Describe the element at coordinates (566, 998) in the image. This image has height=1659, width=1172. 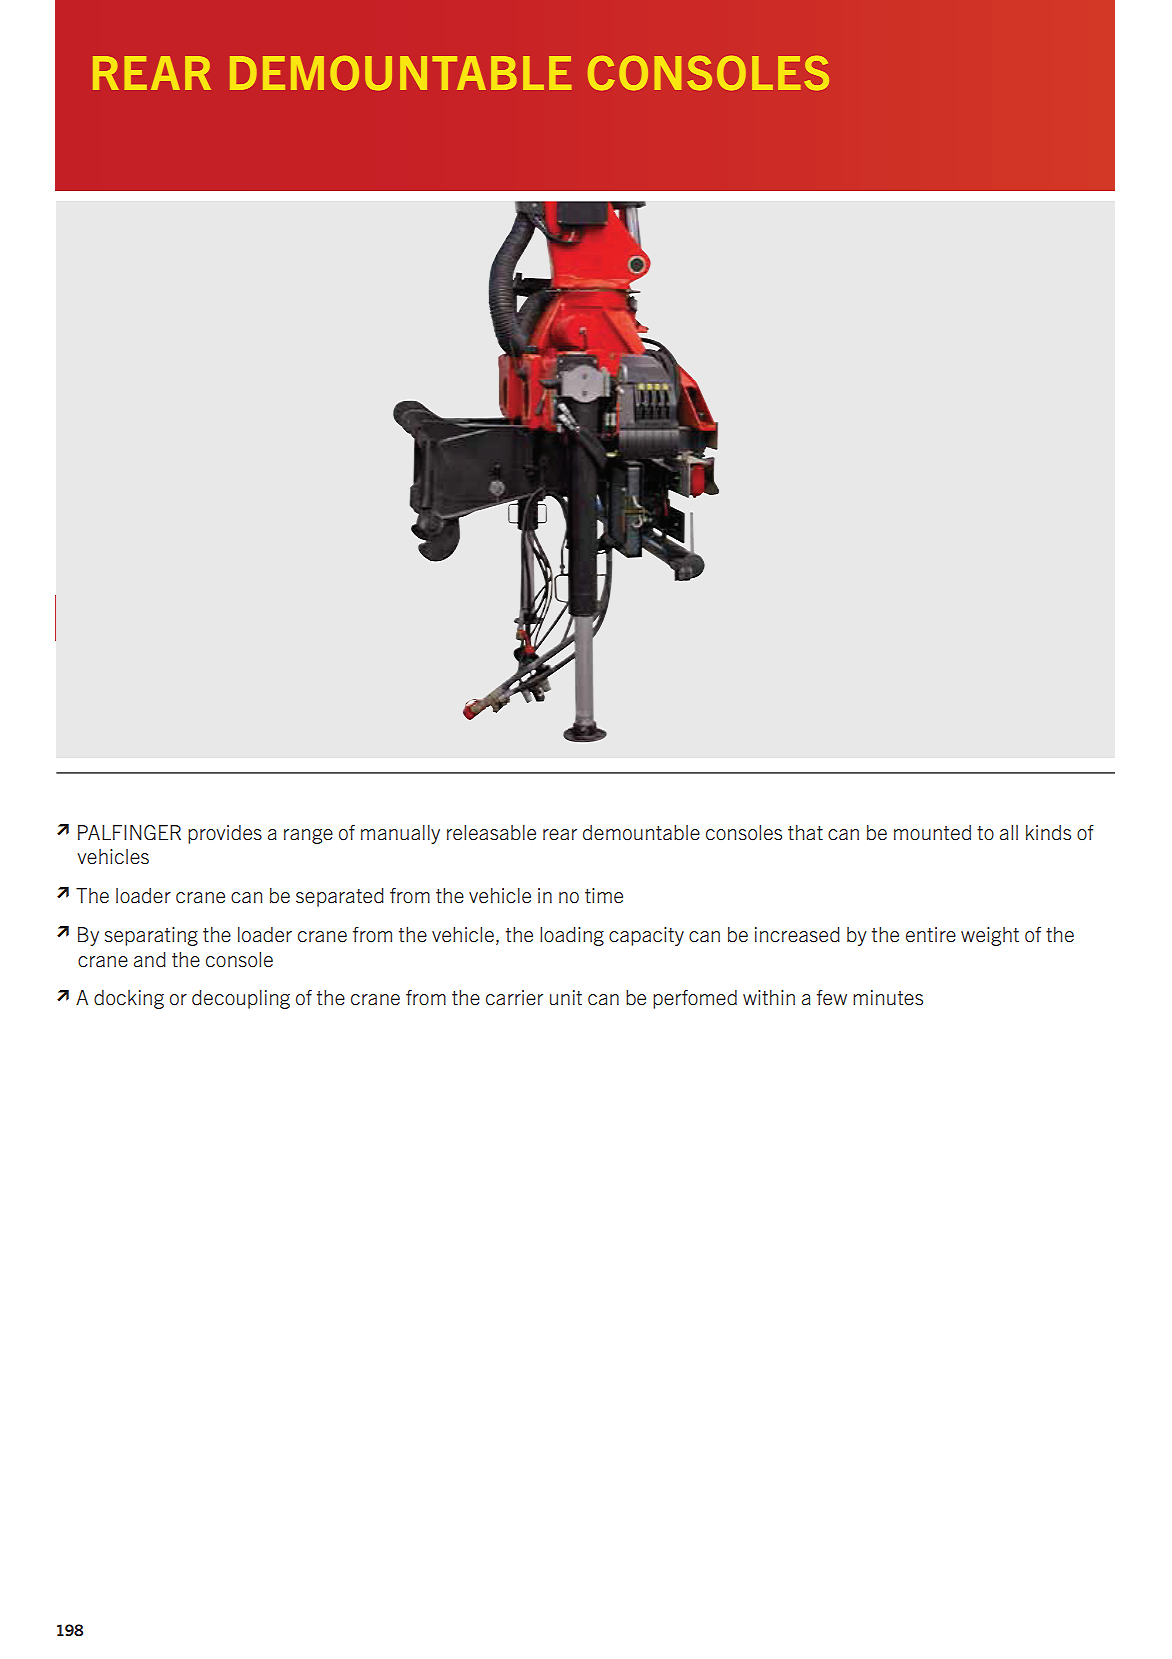
I see `unit` at that location.
